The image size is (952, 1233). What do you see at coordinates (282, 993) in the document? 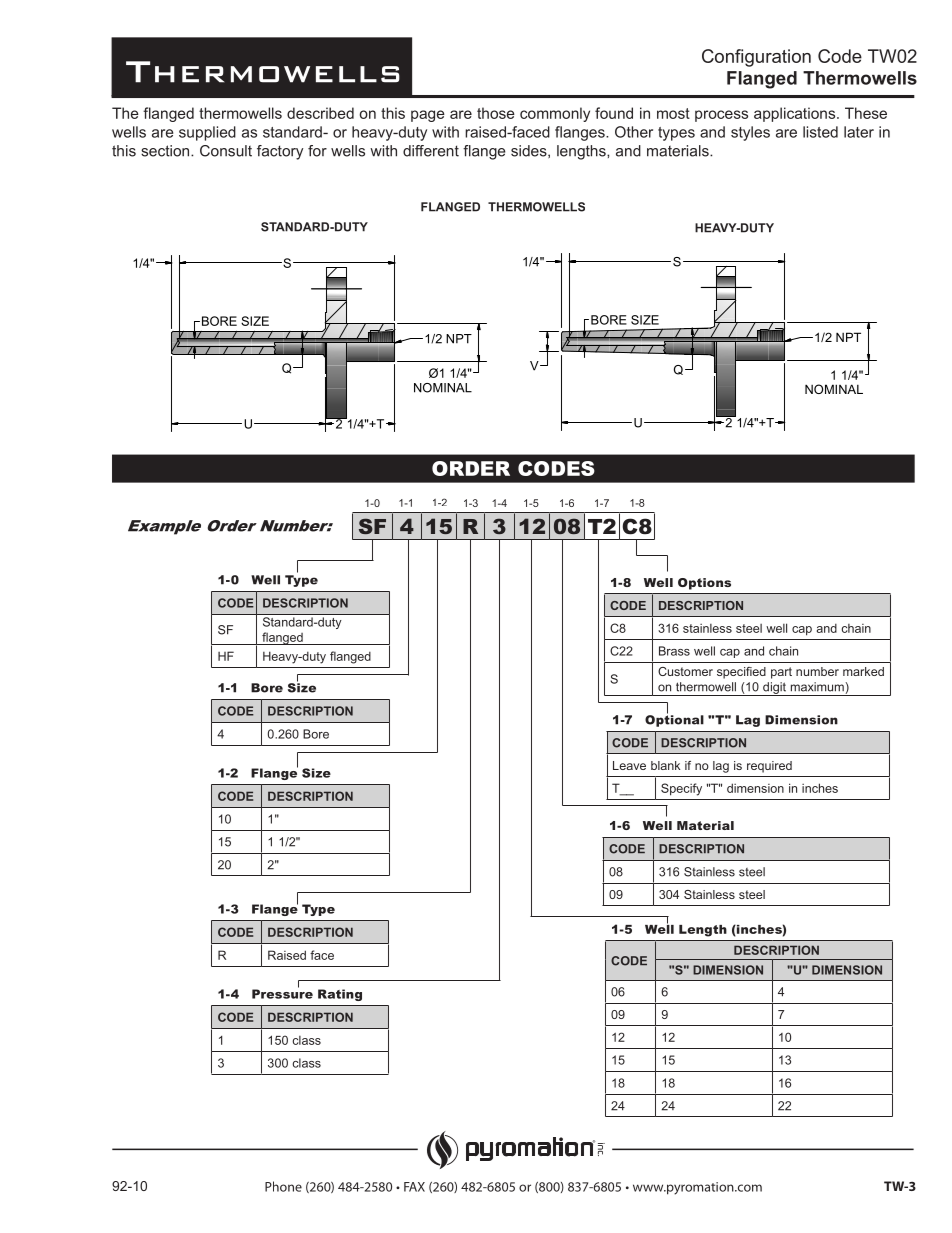
I see `Pressure` at bounding box center [282, 993].
